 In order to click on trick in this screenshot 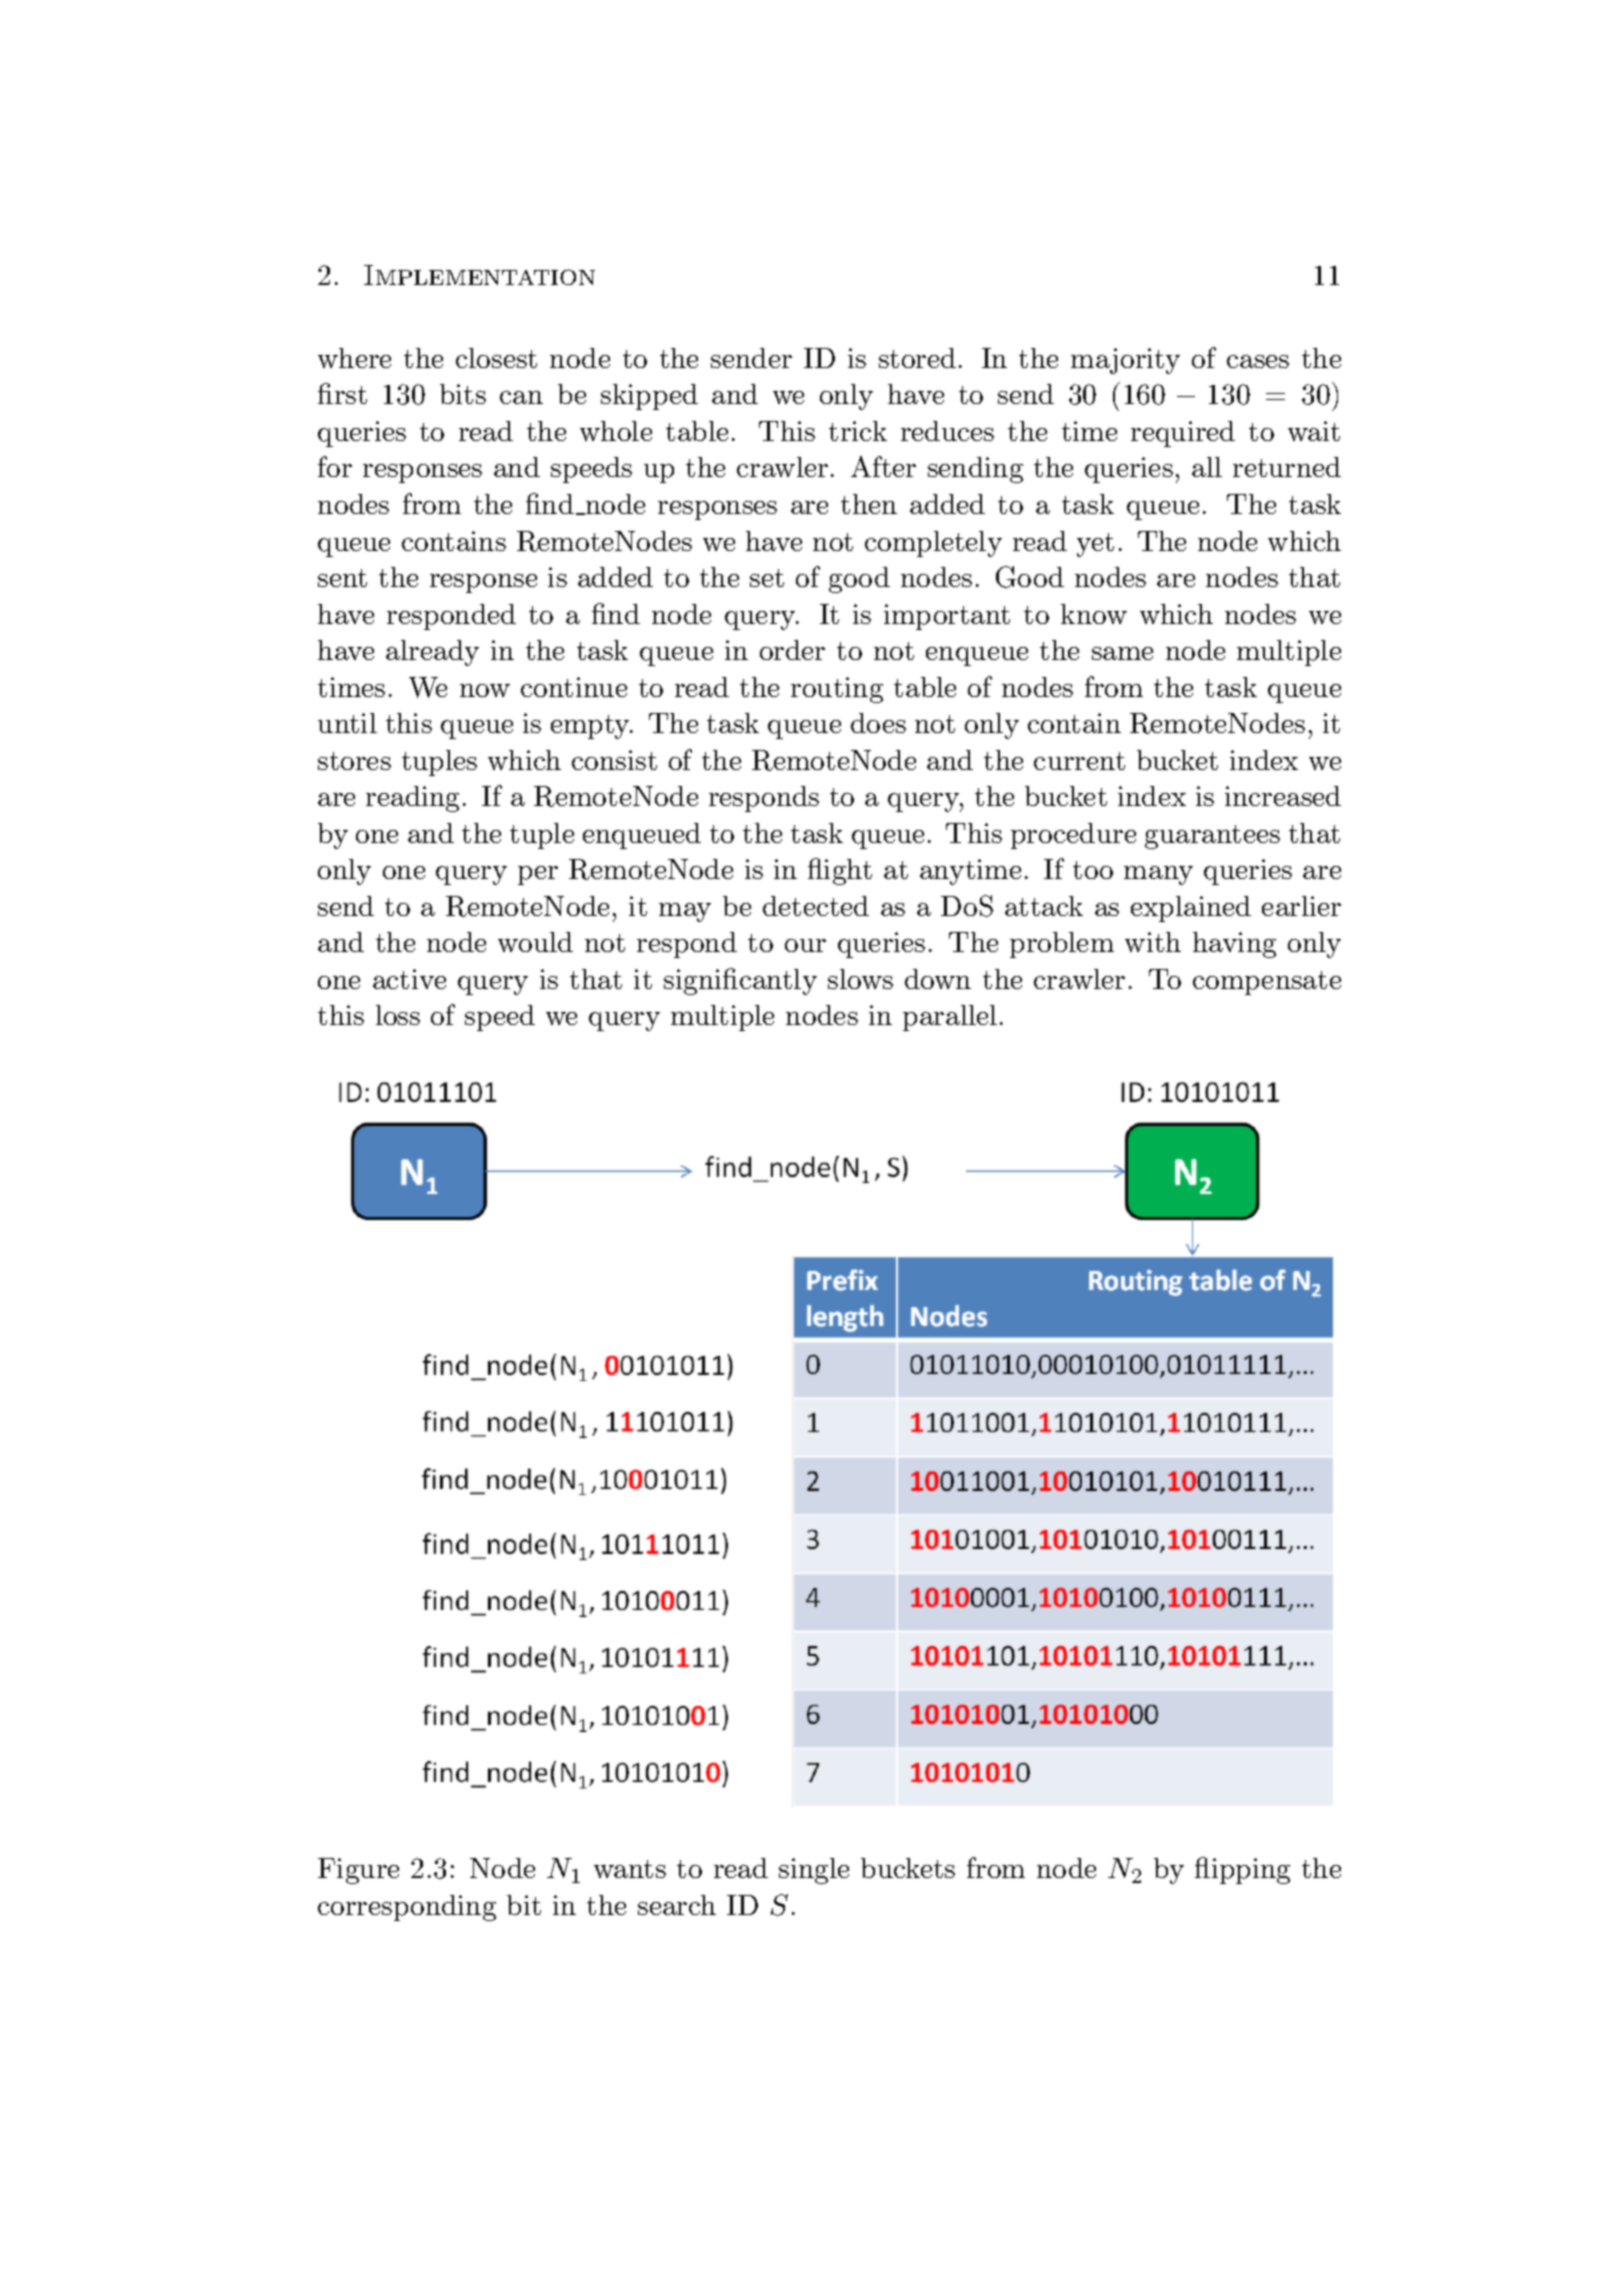, I will do `click(858, 431)`.
